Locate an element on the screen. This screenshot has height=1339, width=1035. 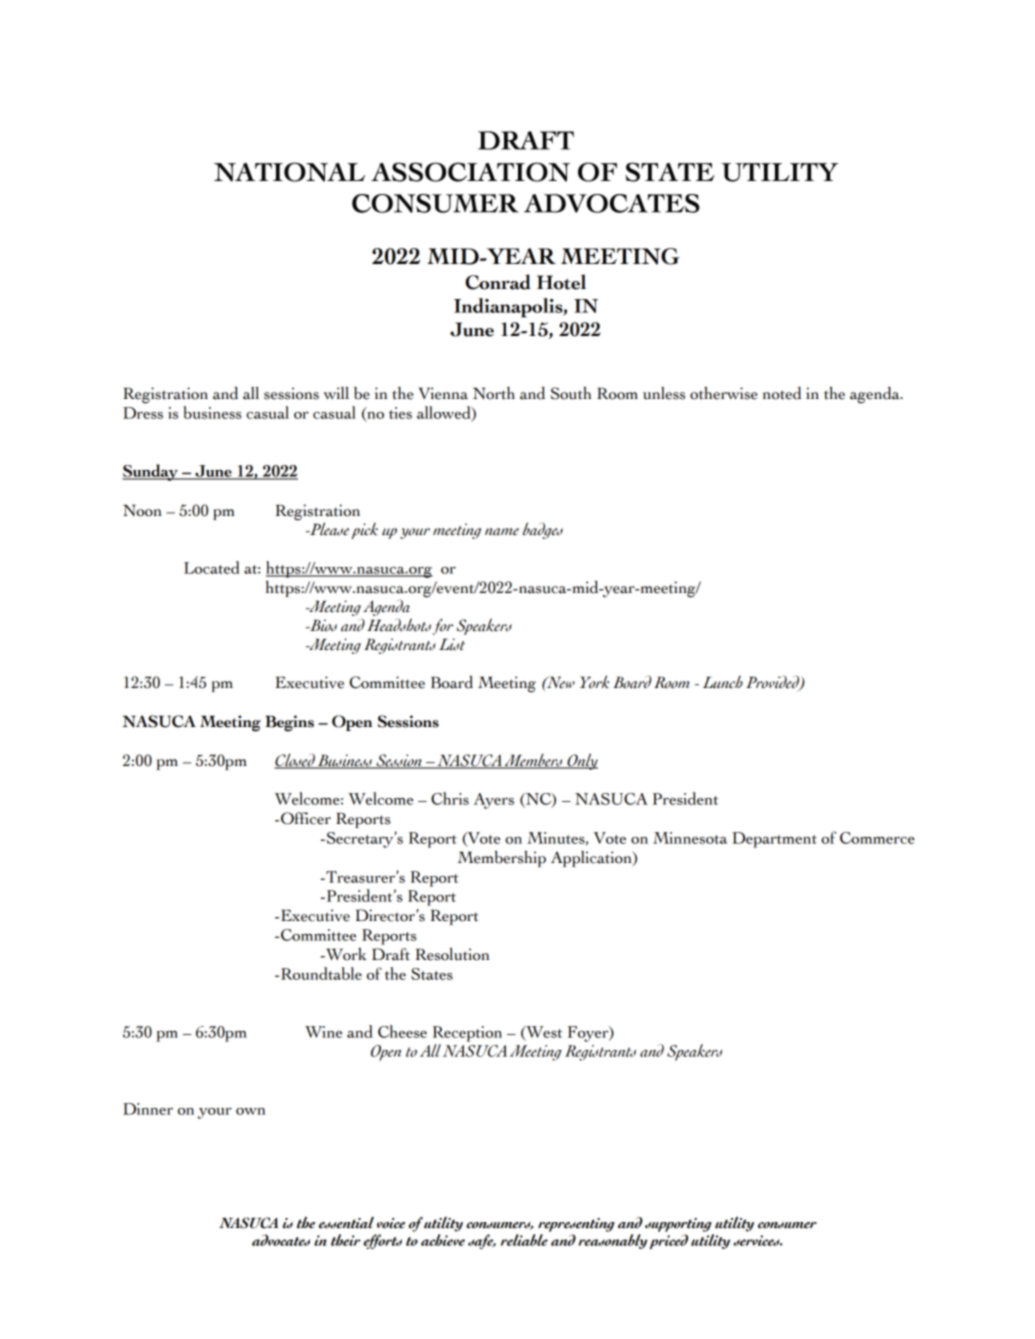
North is located at coordinates (494, 393).
